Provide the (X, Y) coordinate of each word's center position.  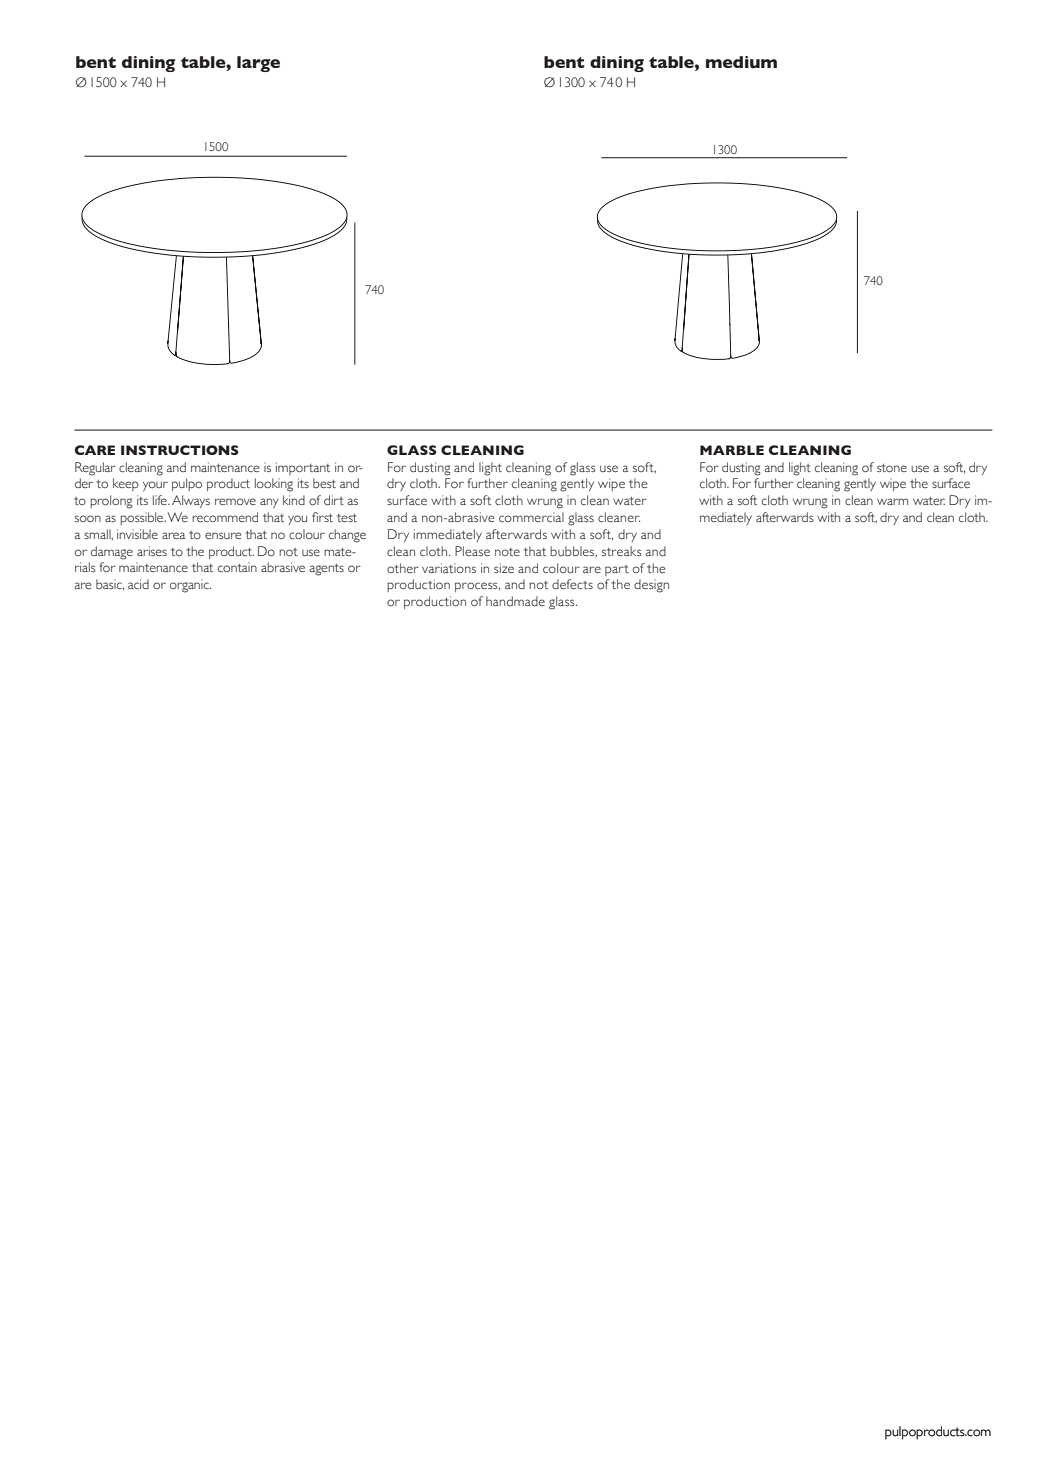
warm (892, 501)
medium (741, 62)
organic (190, 586)
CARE (95, 450)
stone (892, 468)
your (155, 486)
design (651, 586)
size (504, 568)
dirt (334, 500)
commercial (531, 517)
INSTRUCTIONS (180, 450)
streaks (622, 551)
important (303, 468)
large (258, 64)
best (324, 483)
